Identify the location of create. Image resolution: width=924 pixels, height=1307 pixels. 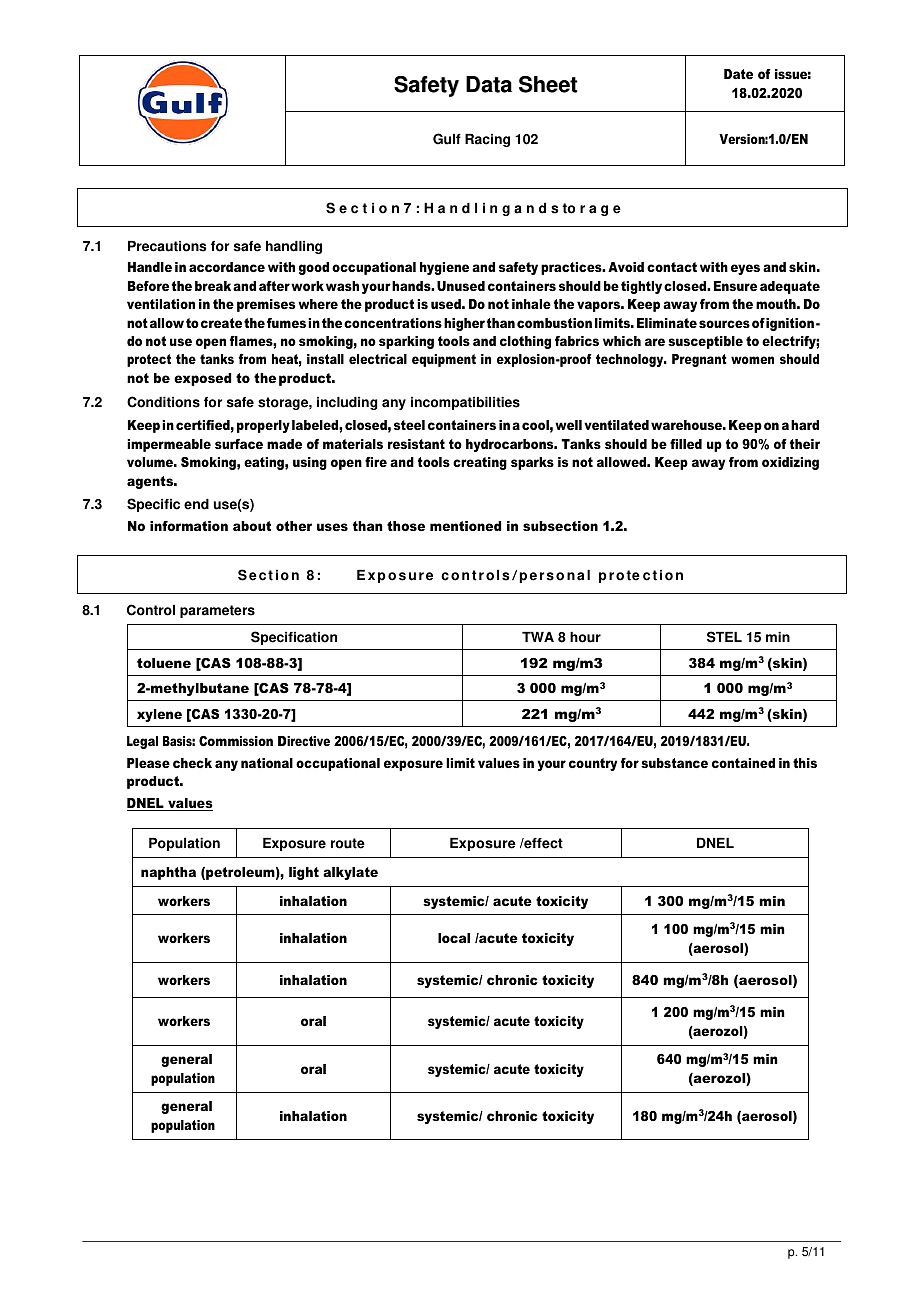
(221, 323).
